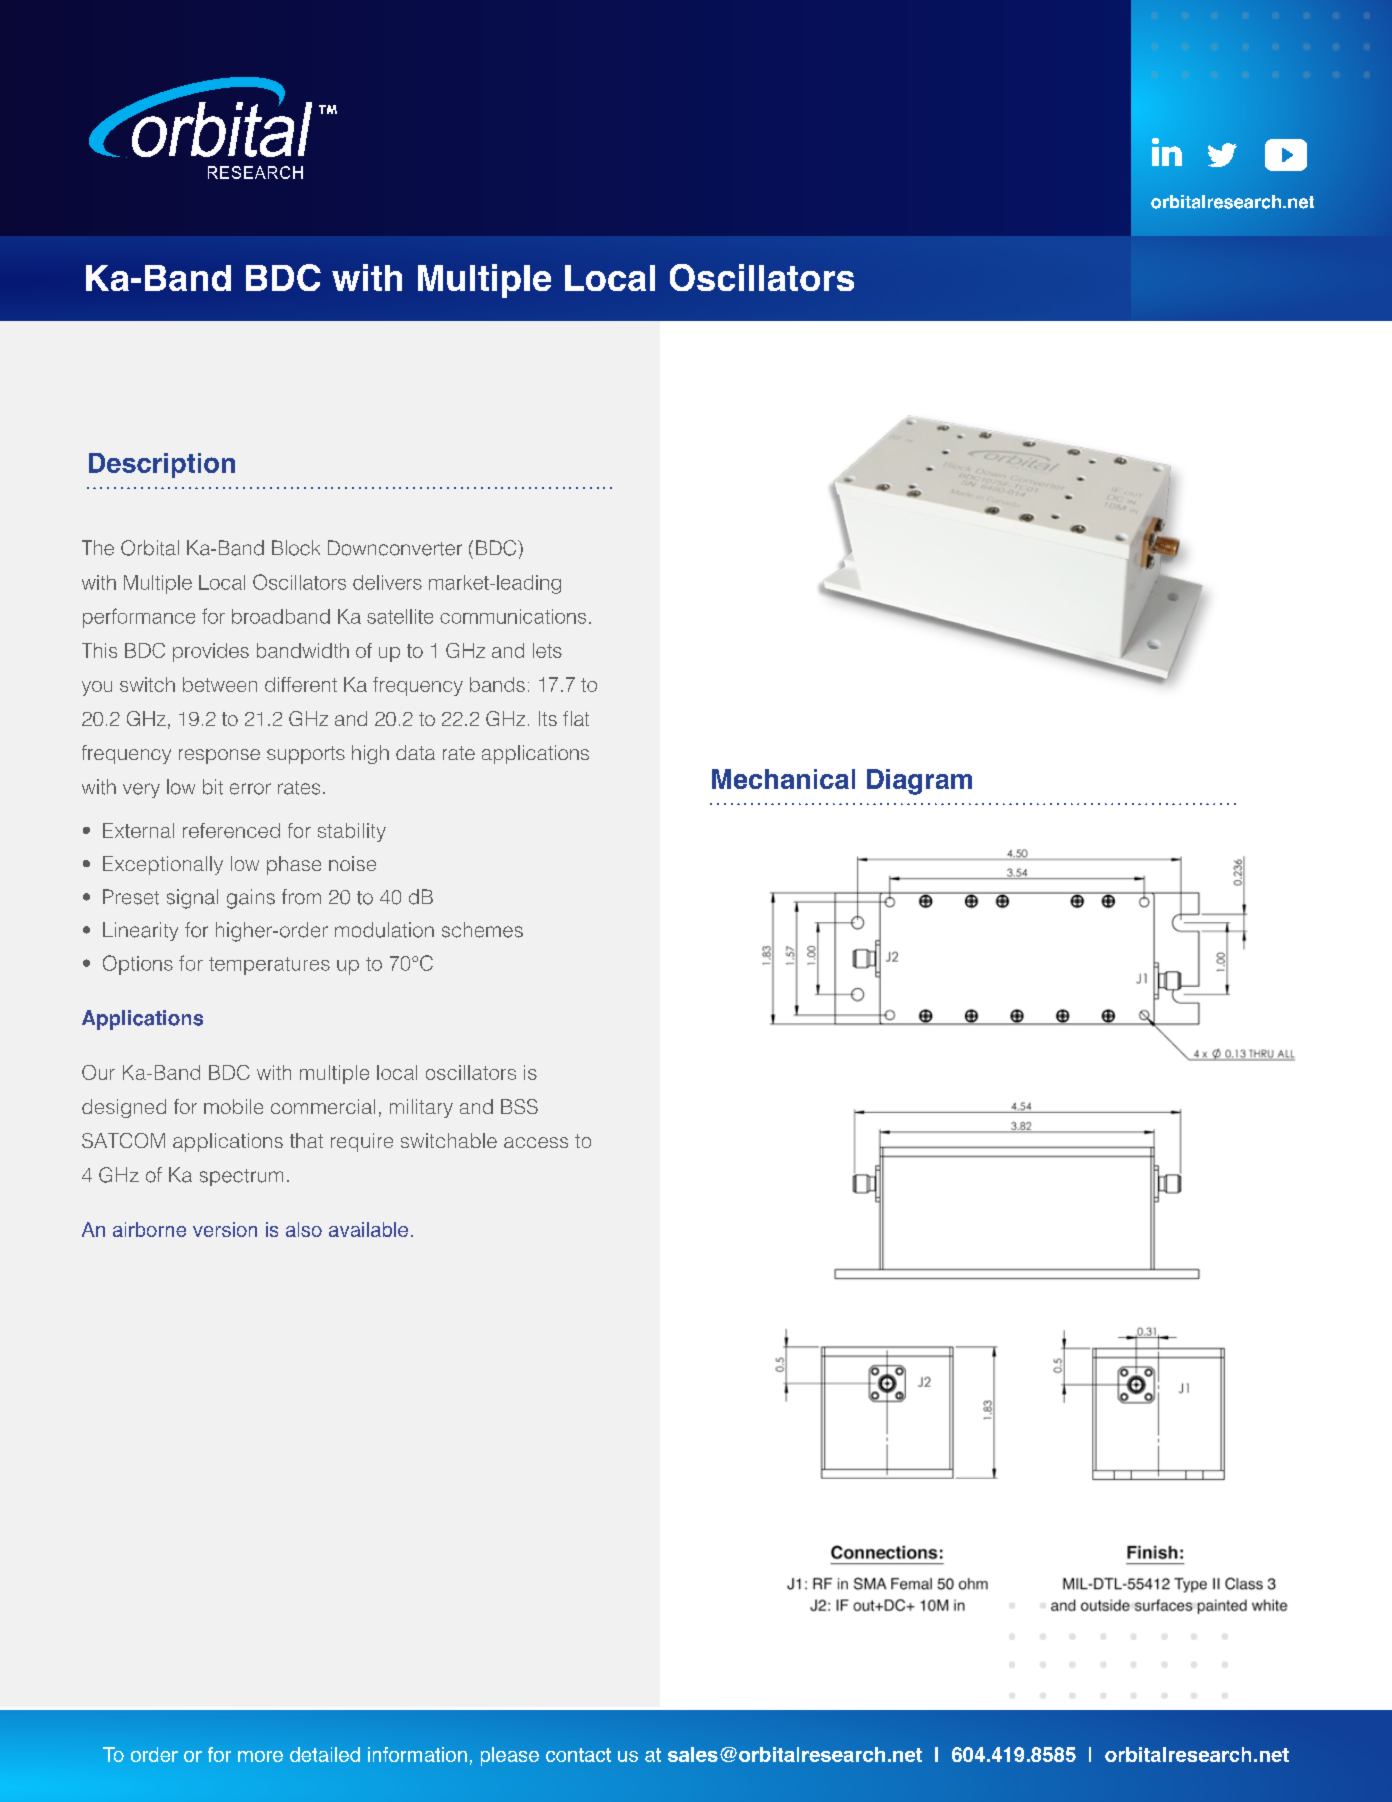  What do you see at coordinates (547, 650) in the page?
I see `lets` at bounding box center [547, 650].
